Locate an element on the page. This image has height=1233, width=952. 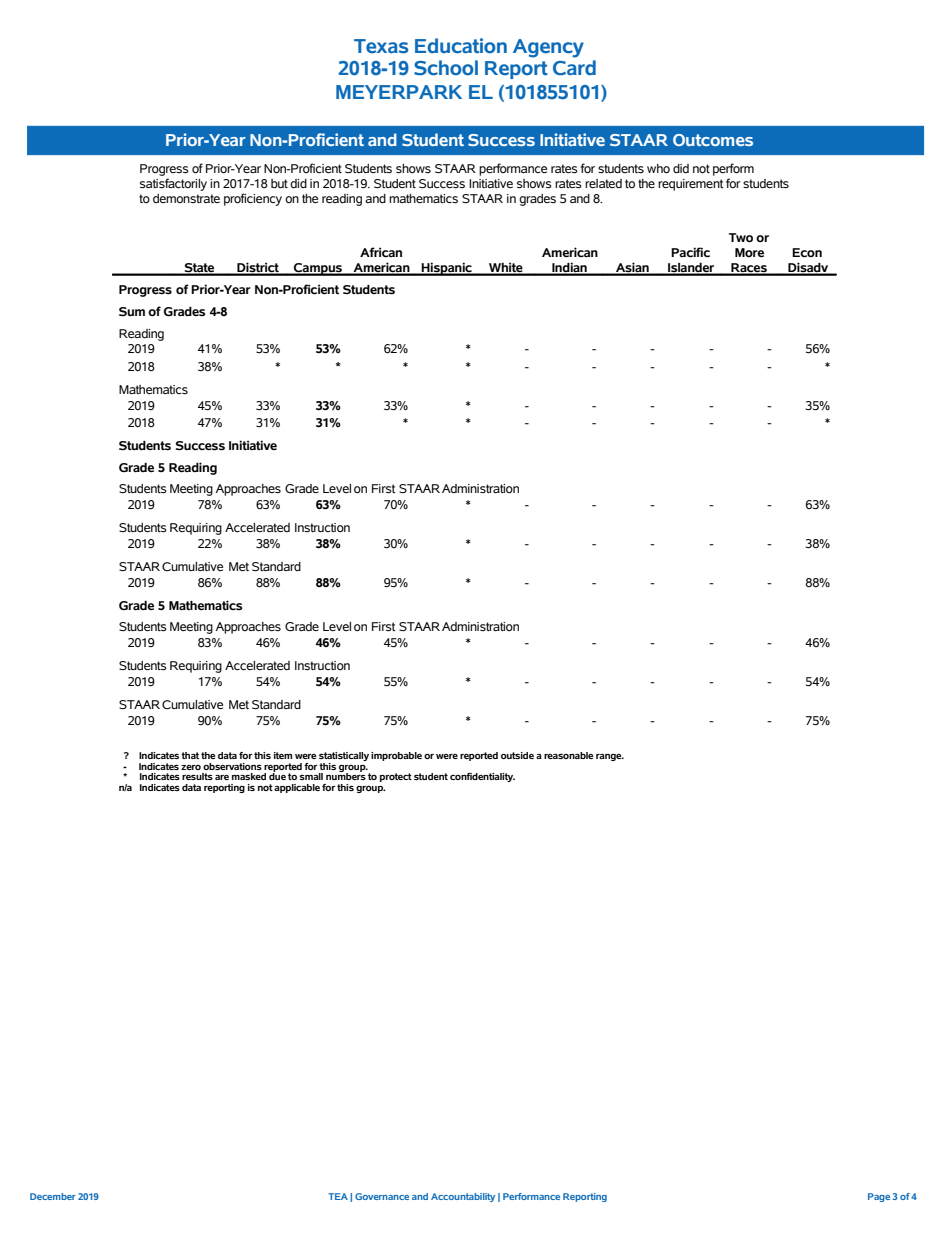
December is located at coordinates (53, 1196).
